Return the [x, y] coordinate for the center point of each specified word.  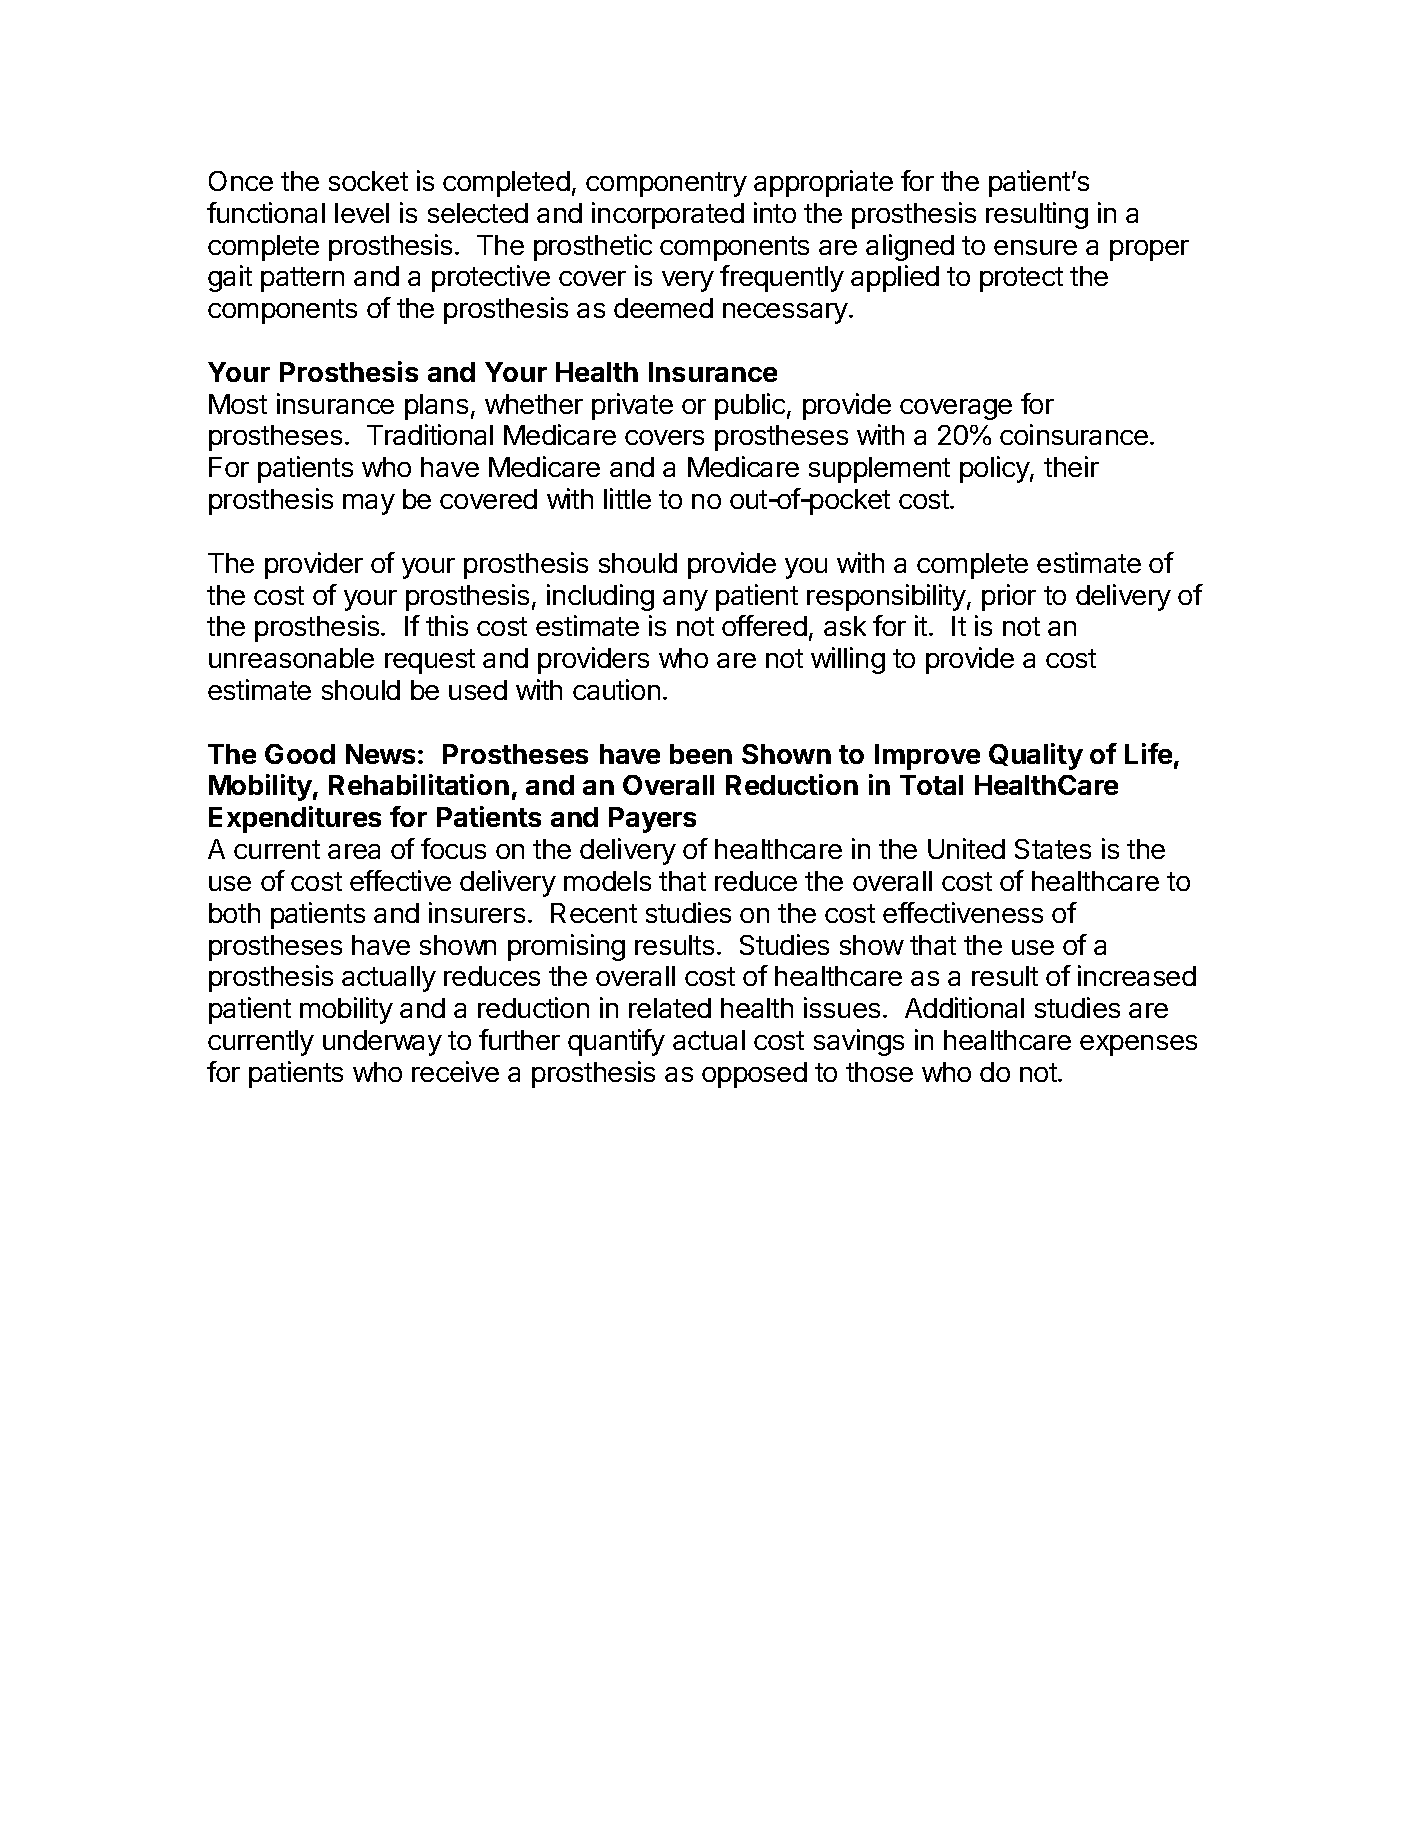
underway [382, 1043]
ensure [1035, 247]
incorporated [668, 215]
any [685, 600]
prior [1009, 597]
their [1071, 466]
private [632, 406]
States [1053, 849]
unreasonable [291, 658]
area [354, 851]
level [362, 213]
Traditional [430, 434]
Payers [652, 820]
